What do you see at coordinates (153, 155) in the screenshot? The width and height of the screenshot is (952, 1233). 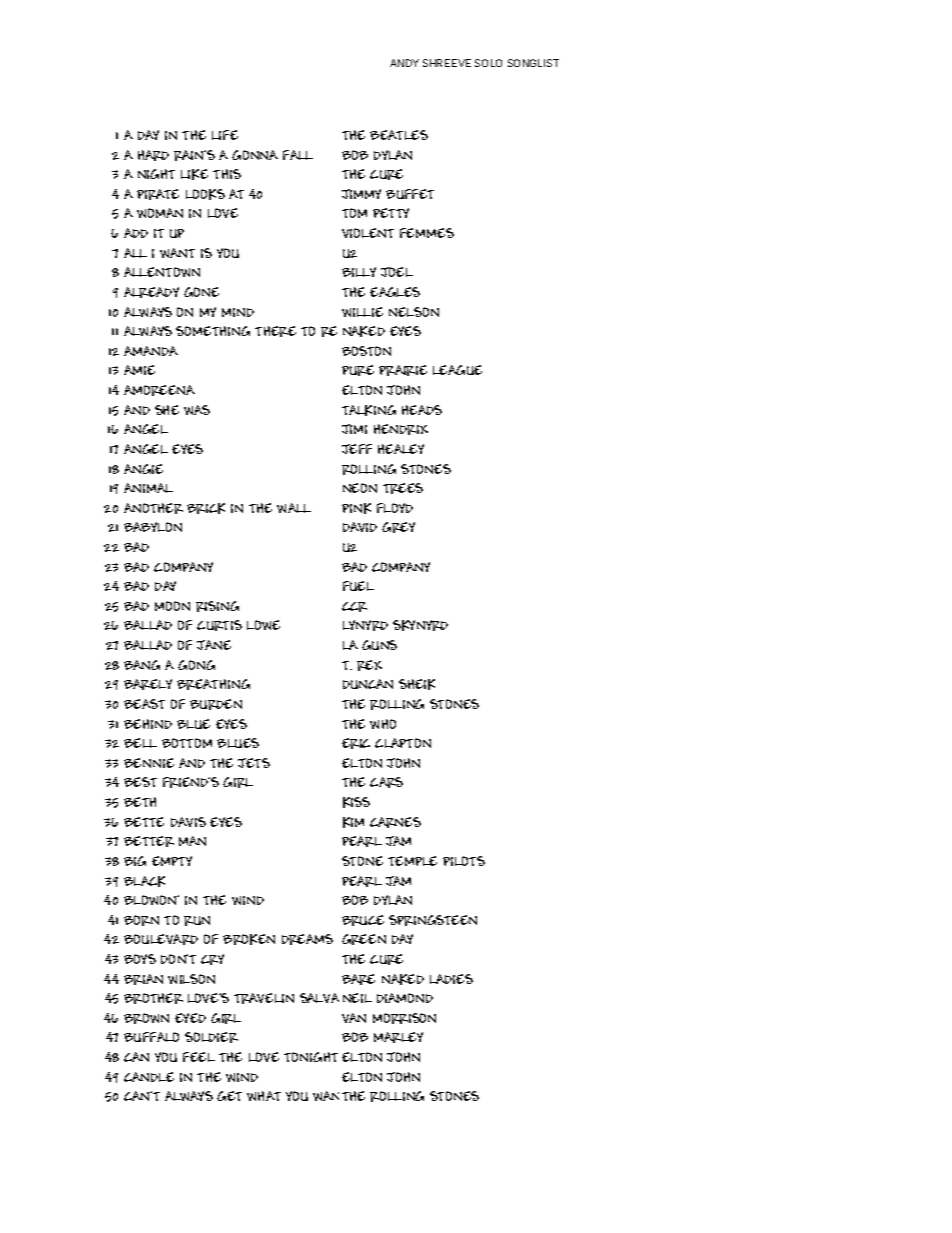 I see `HARD` at bounding box center [153, 155].
